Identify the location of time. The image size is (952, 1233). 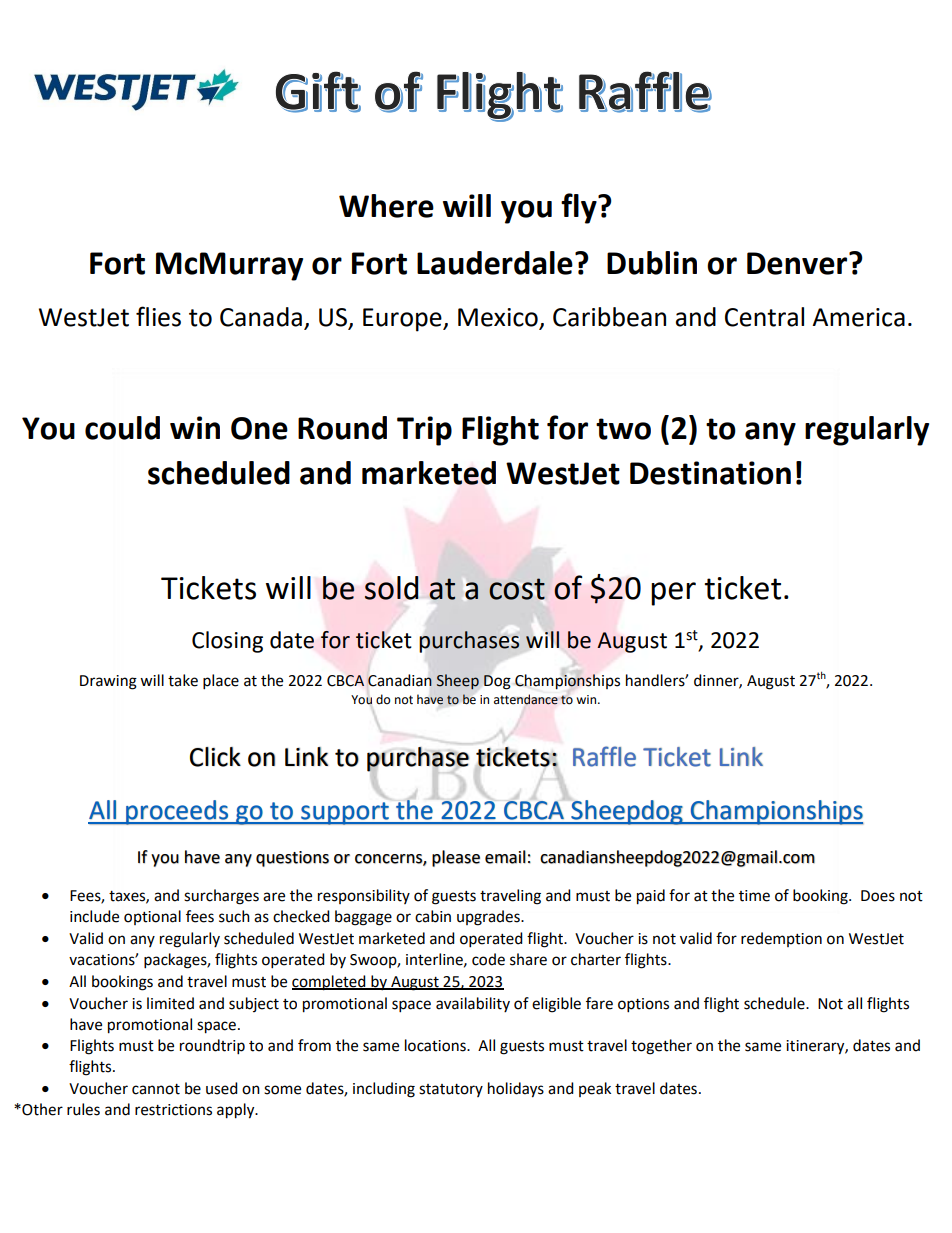
(754, 896).
